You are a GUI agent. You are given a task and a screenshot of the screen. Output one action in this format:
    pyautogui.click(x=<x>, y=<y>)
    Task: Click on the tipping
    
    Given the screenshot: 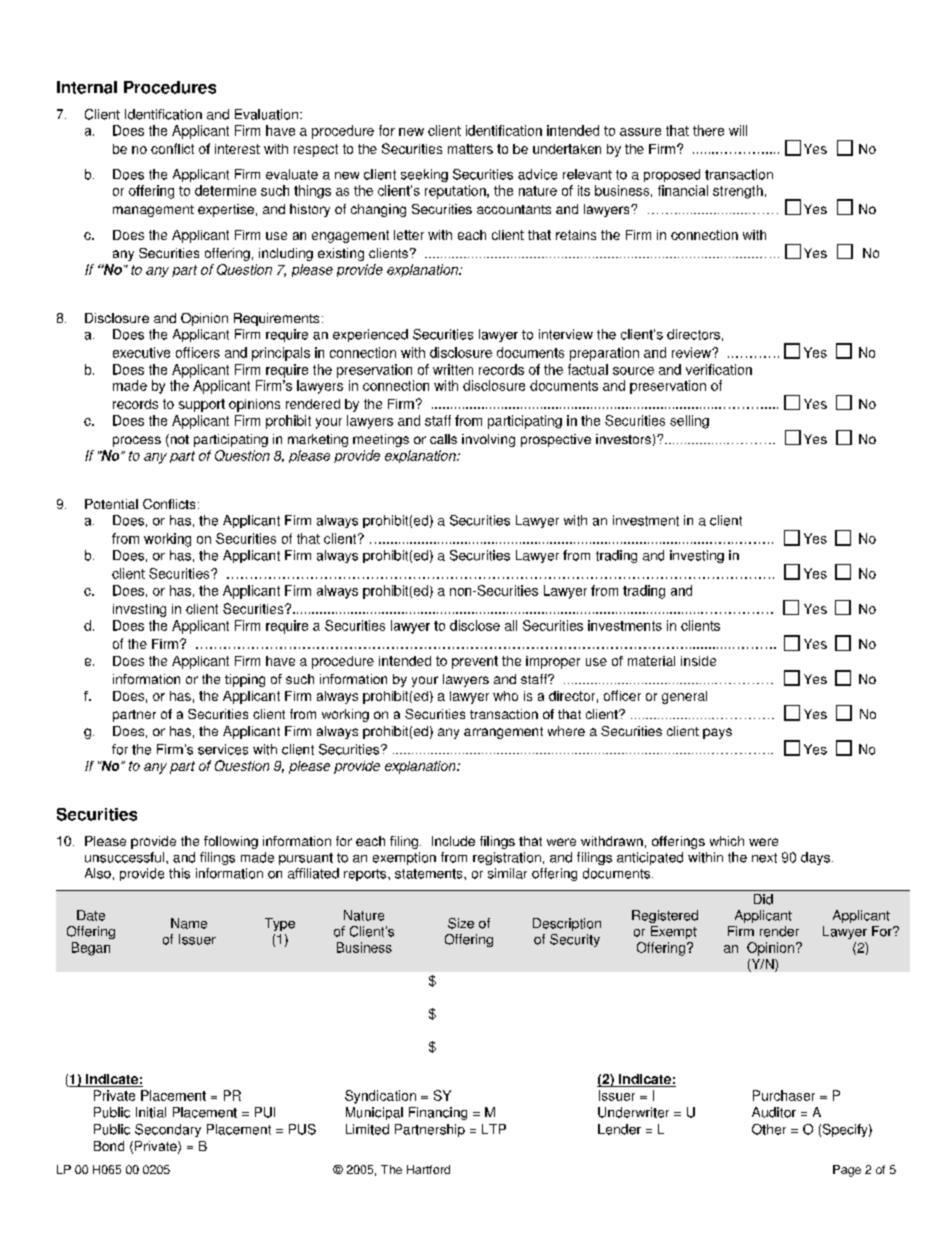 What is the action you would take?
    pyautogui.click(x=245, y=680)
